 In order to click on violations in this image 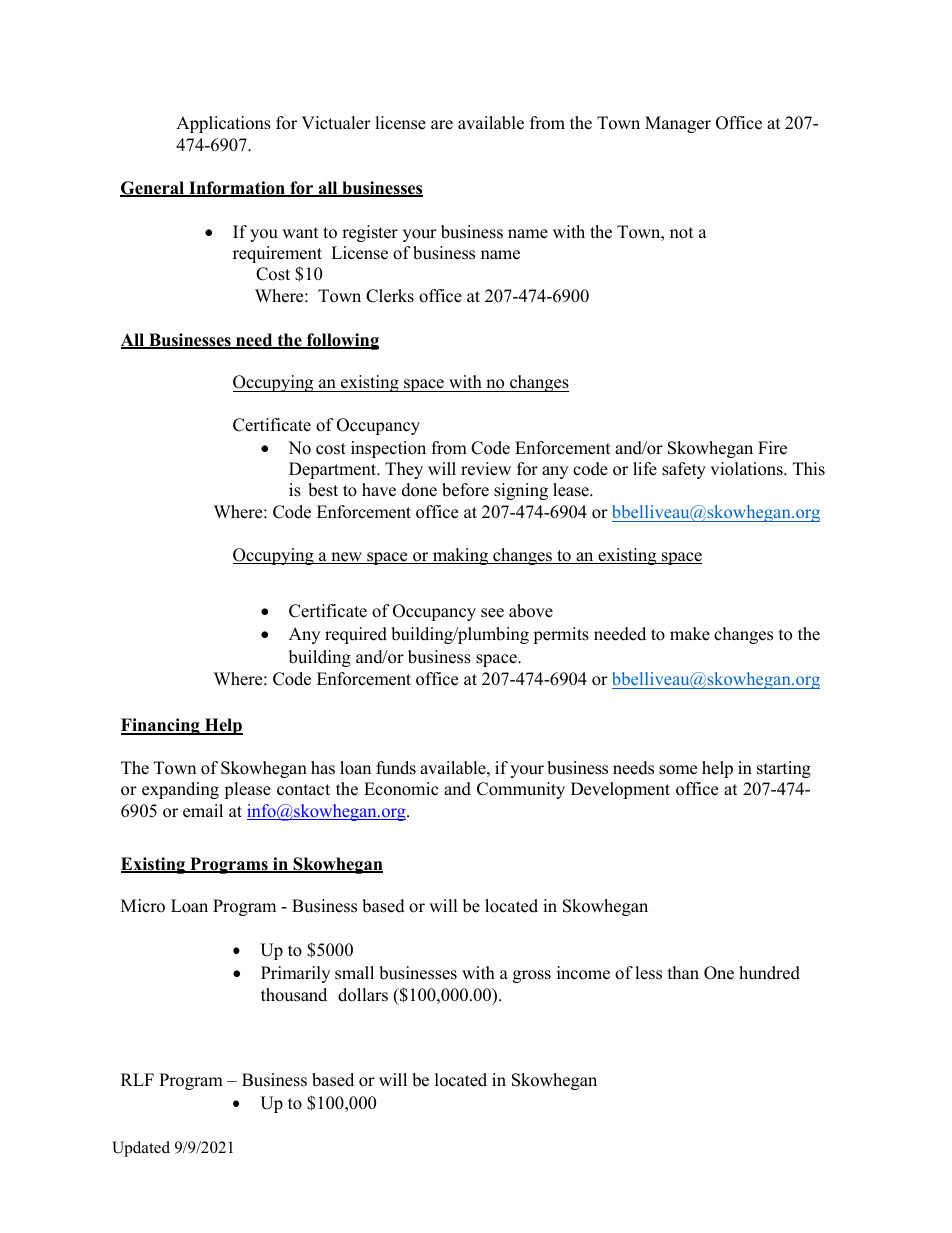, I will do `click(747, 469)`.
